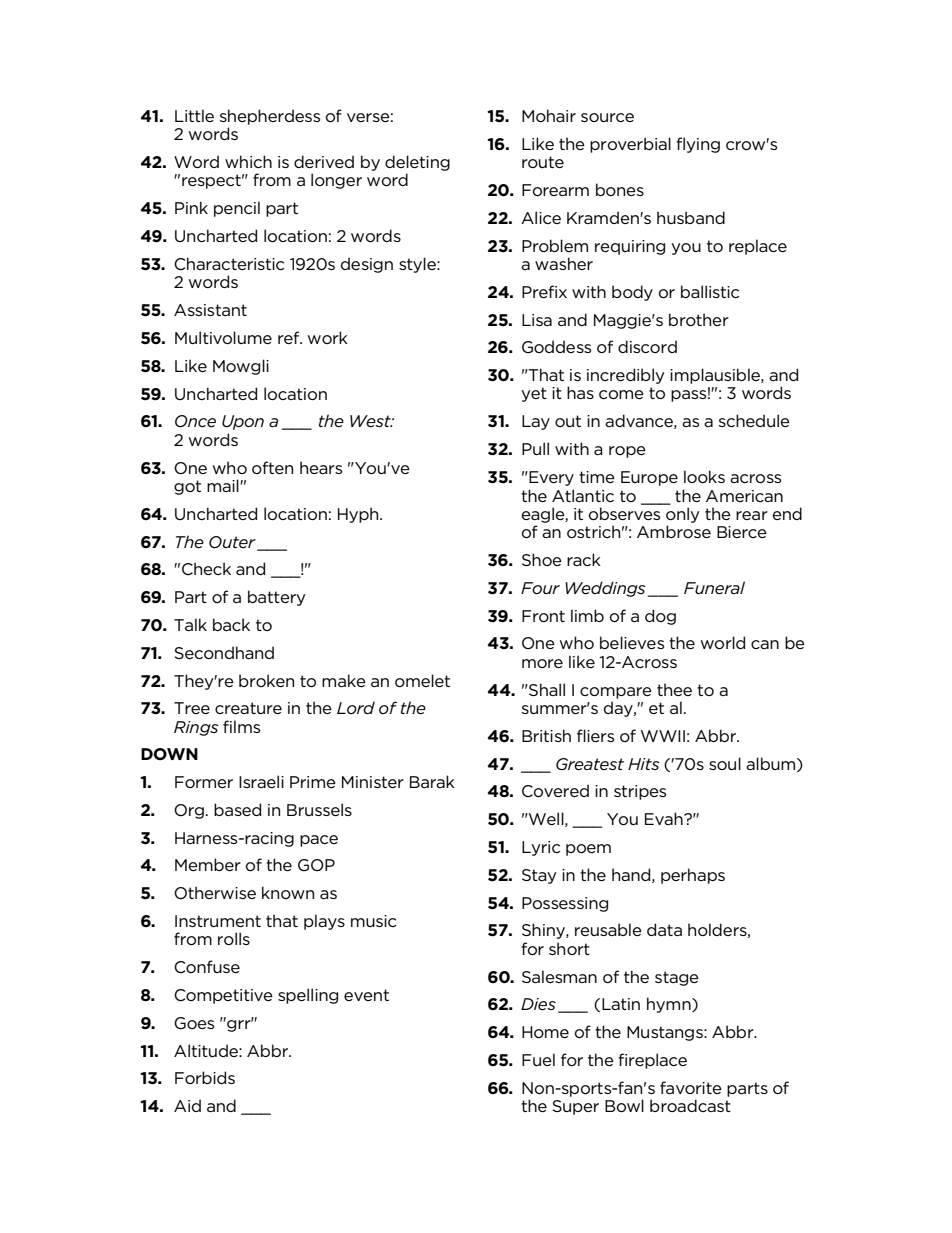 The width and height of the screenshot is (952, 1233). I want to click on favorite, so click(691, 1087).
